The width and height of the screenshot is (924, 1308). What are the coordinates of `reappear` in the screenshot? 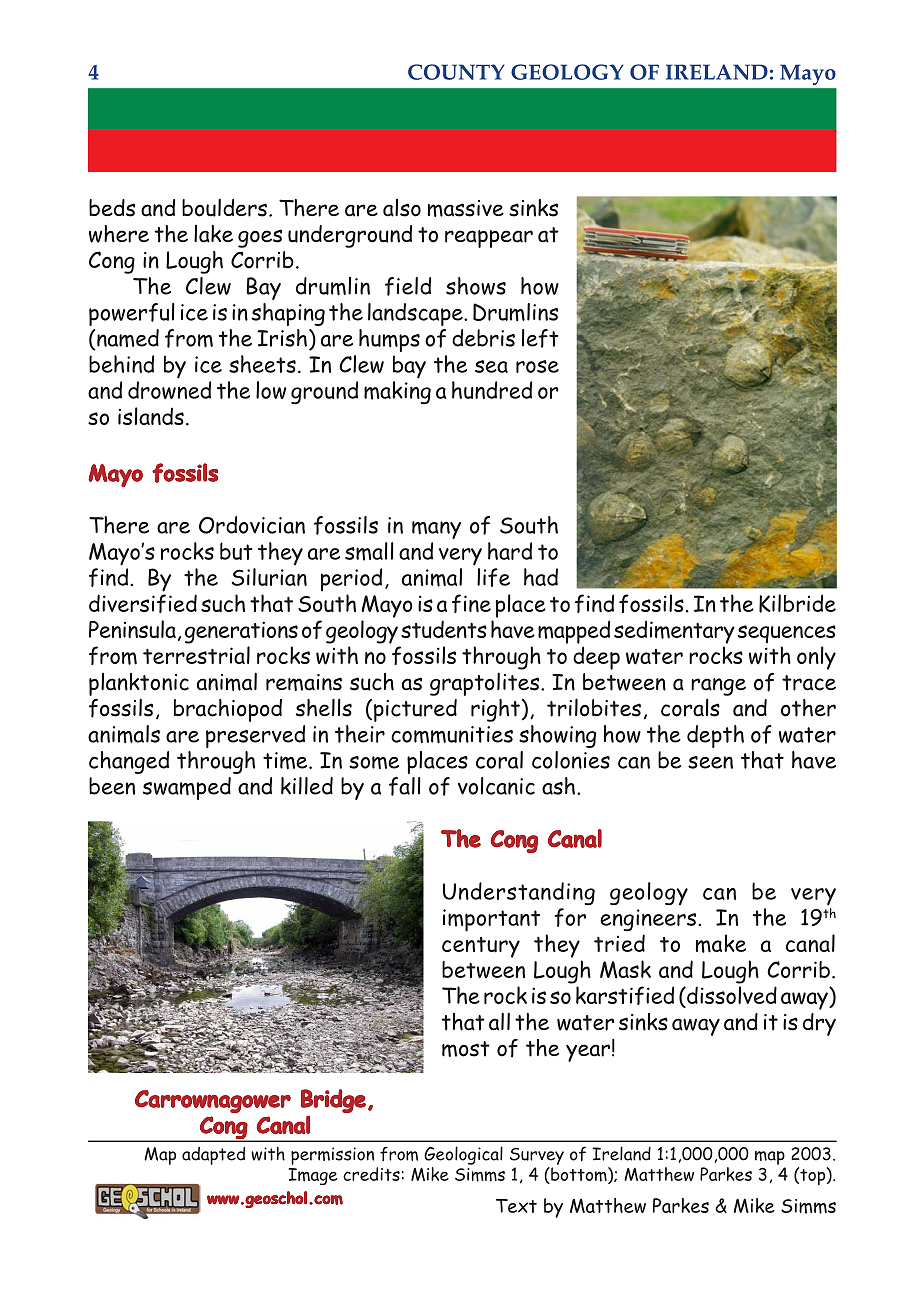 It's located at (489, 239).
